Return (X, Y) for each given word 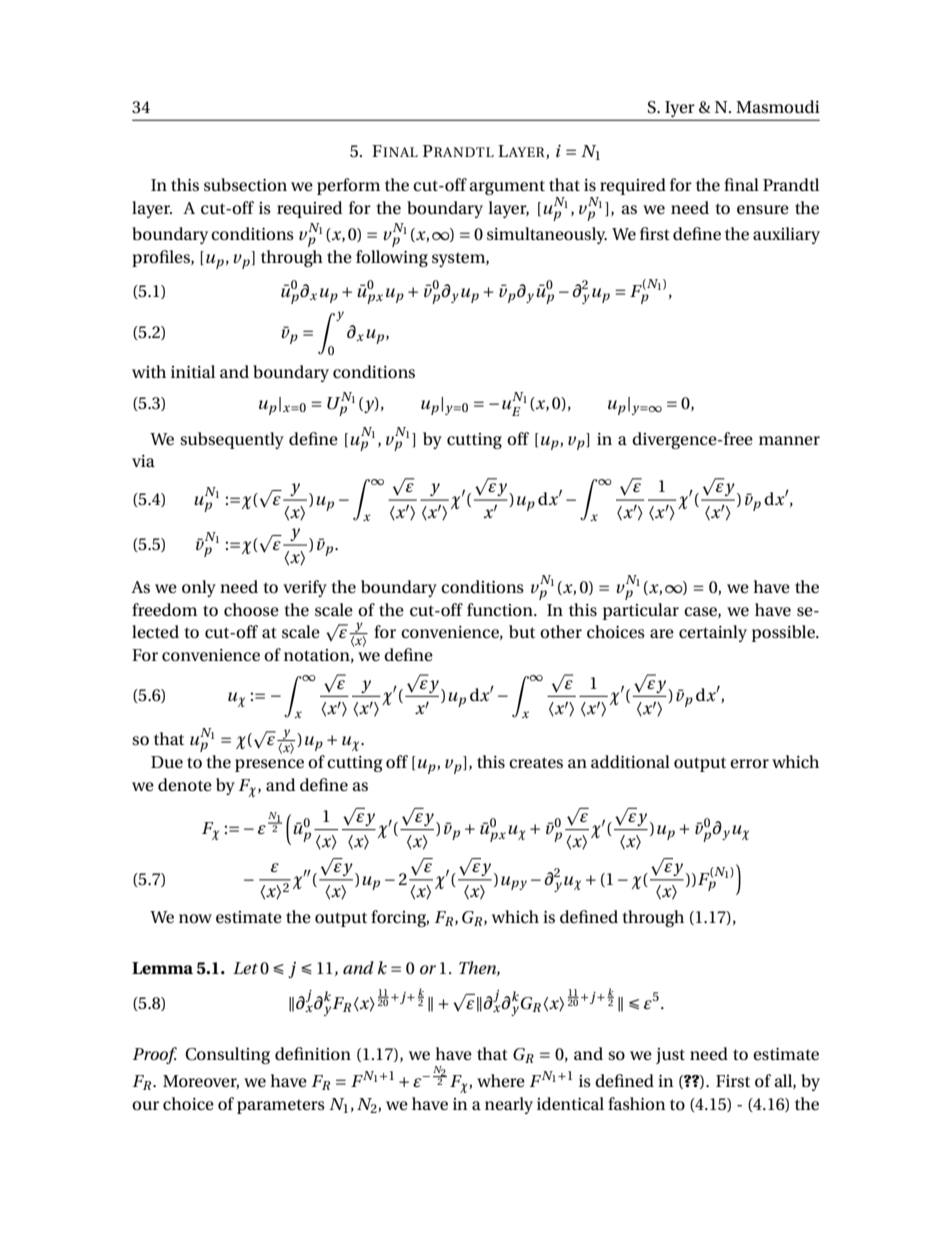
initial (193, 371)
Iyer (680, 110)
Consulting (227, 1055)
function (501, 610)
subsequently (232, 440)
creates (536, 762)
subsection (245, 185)
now (195, 918)
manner (789, 441)
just (670, 1056)
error (749, 764)
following (392, 258)
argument (507, 187)
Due (167, 762)
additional (630, 762)
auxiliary (786, 235)
